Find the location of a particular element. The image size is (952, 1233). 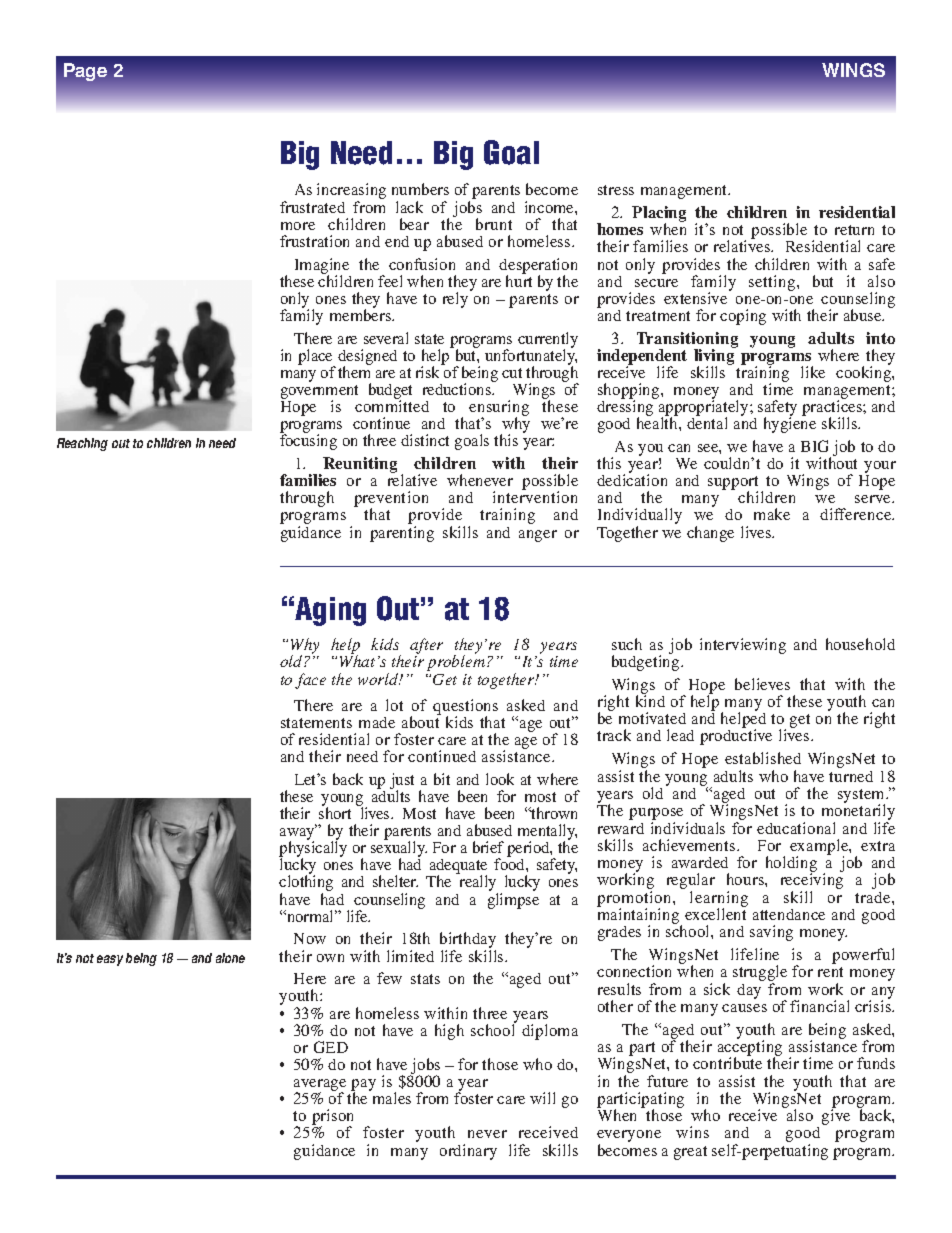

ensuring is located at coordinates (499, 409).
